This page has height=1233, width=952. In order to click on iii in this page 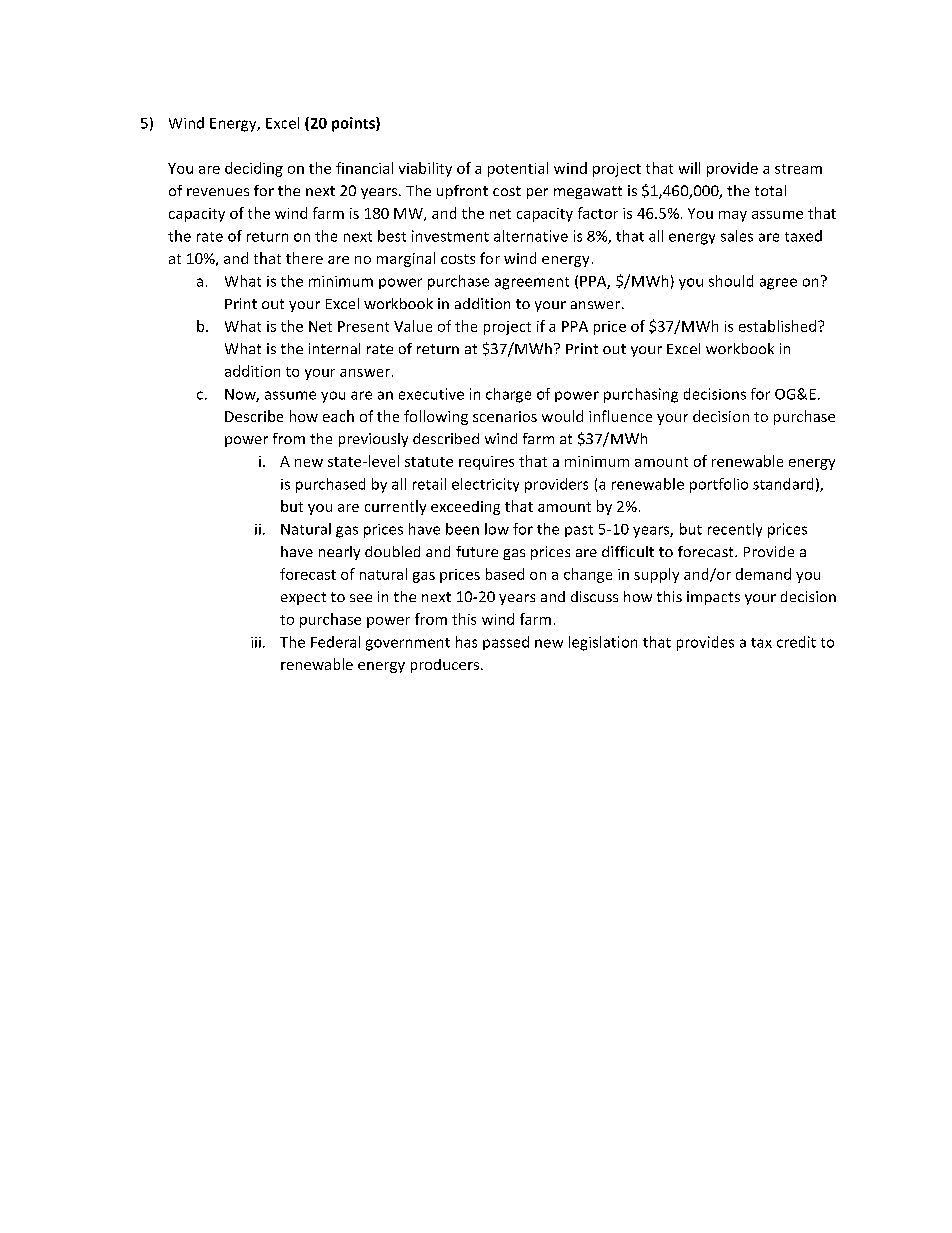, I will do `click(256, 642)`.
